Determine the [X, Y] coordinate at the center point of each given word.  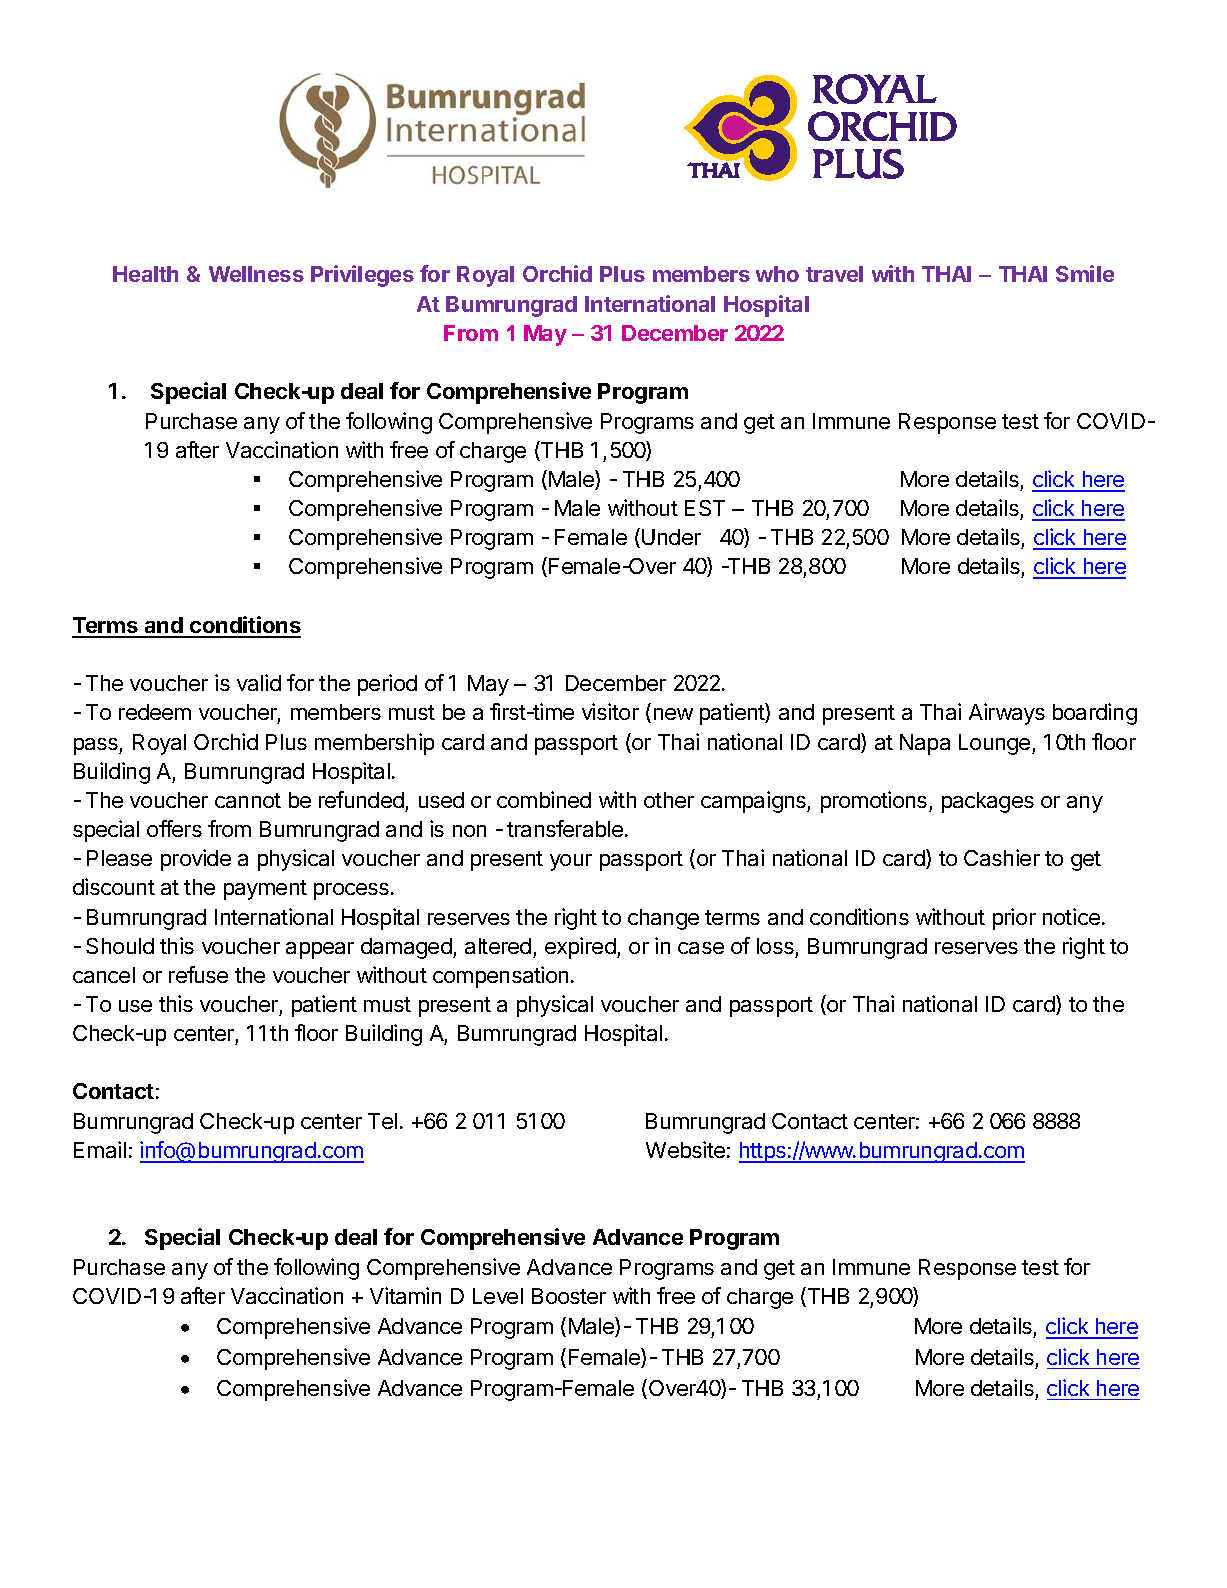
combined [544, 799]
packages [988, 802]
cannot [248, 800]
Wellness [256, 274]
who [777, 274]
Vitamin [405, 1295]
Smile [1085, 273]
